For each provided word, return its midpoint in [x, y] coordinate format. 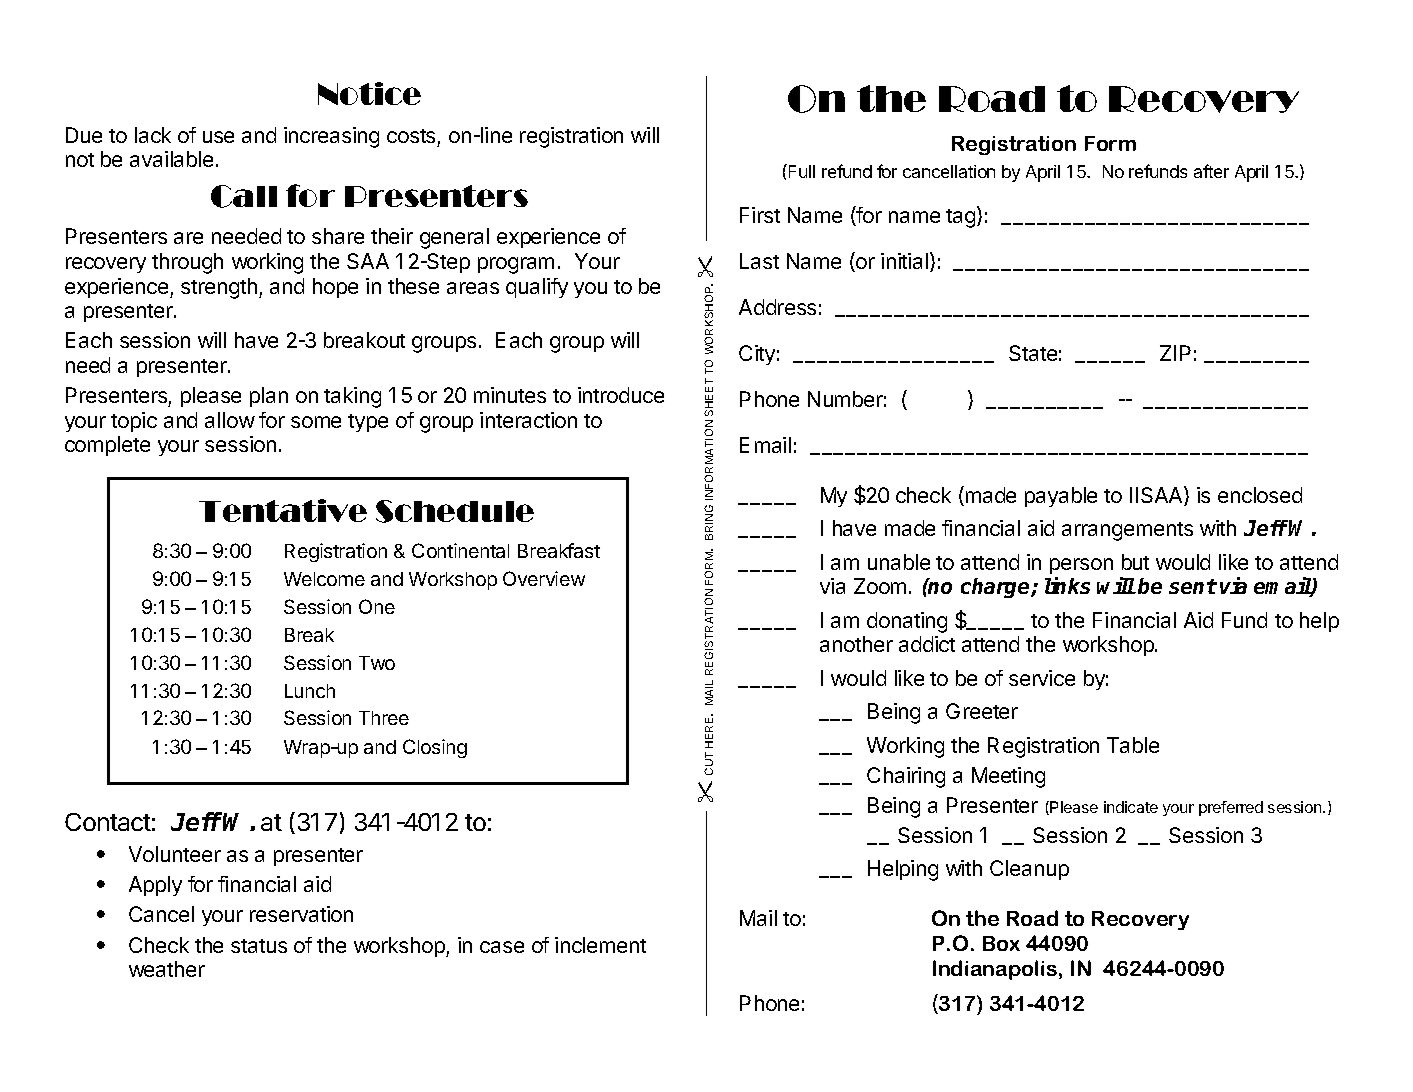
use [218, 137]
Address [777, 307]
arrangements [1127, 531]
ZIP [1175, 353]
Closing [435, 748]
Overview [544, 578]
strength [219, 288]
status [259, 946]
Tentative [283, 510]
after [1211, 171]
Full [802, 171]
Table [1133, 745]
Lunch [310, 691]
